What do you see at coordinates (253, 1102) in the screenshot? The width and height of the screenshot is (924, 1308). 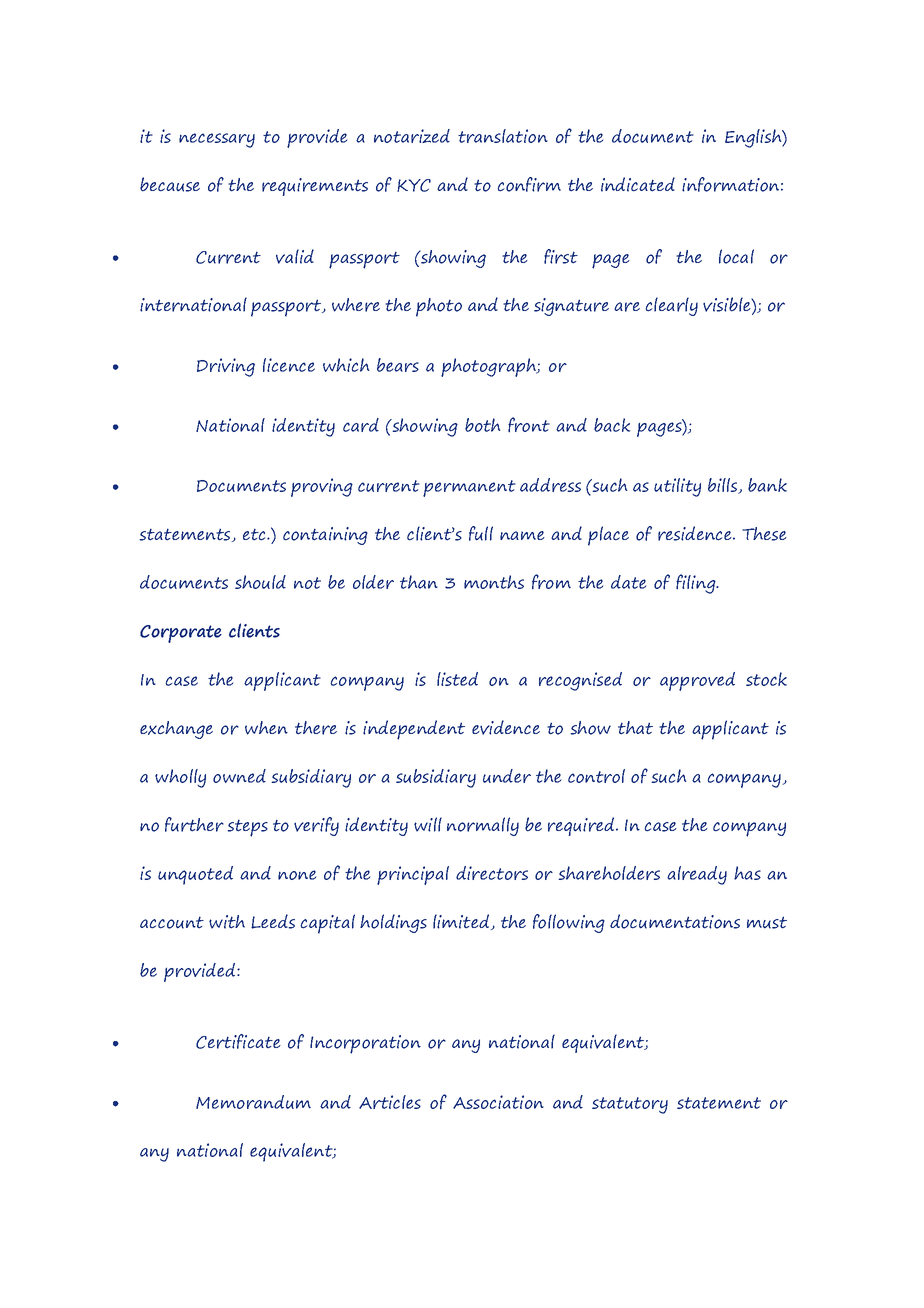 I see `Memorandum` at bounding box center [253, 1102].
